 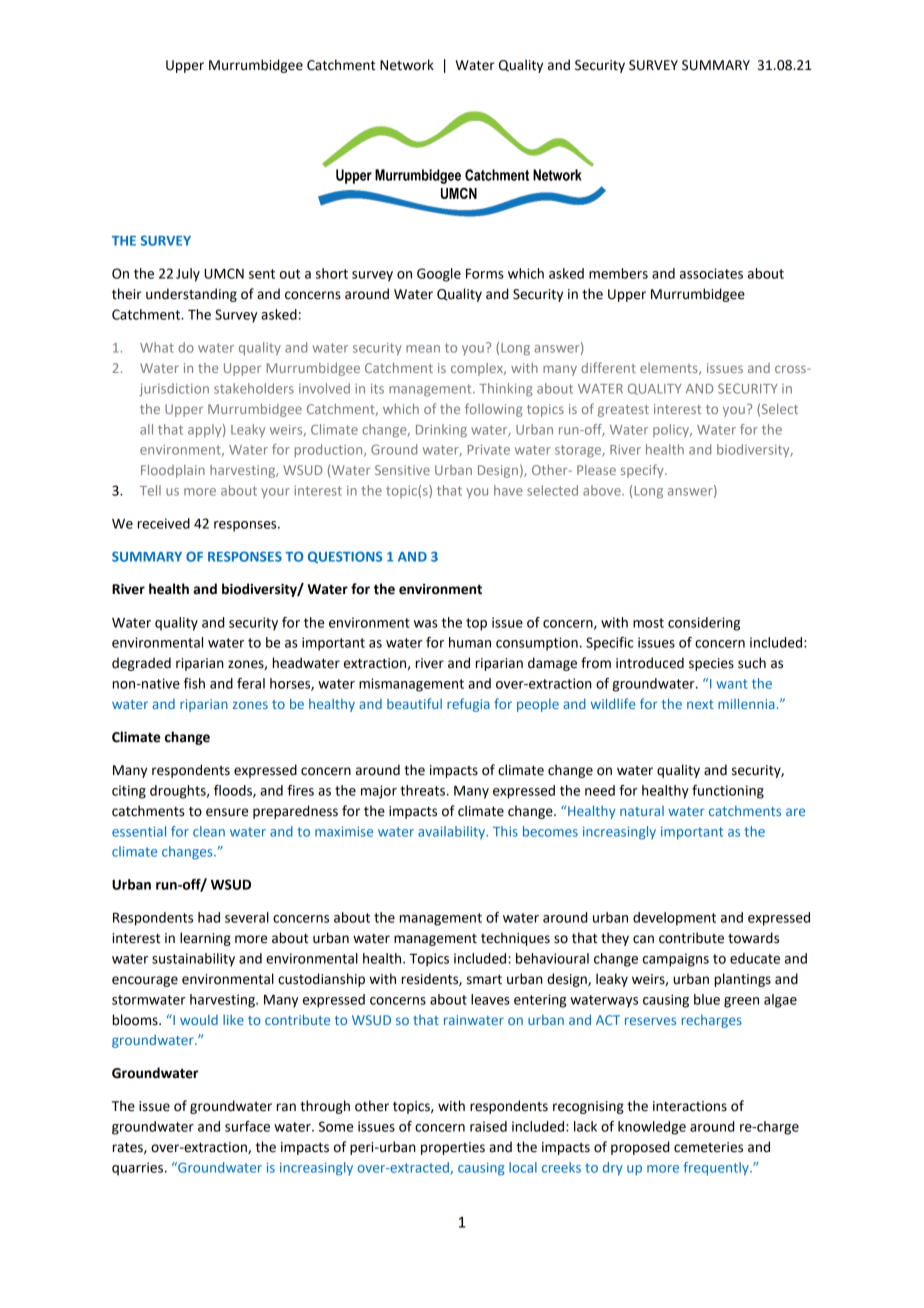 What do you see at coordinates (670, 369) in the screenshot?
I see `elements` at bounding box center [670, 369].
